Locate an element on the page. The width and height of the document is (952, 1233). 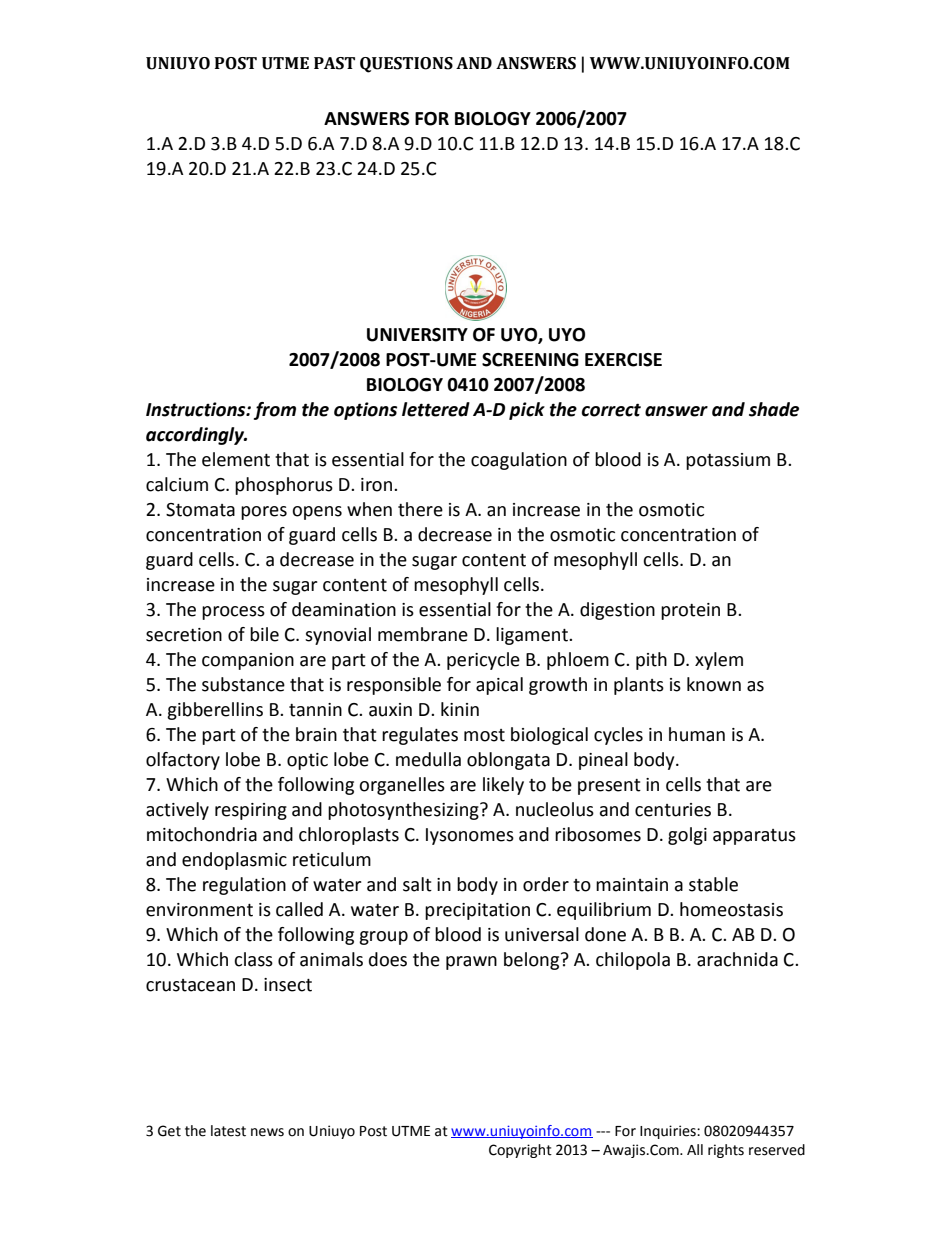
QUESTIONS is located at coordinates (406, 65).
